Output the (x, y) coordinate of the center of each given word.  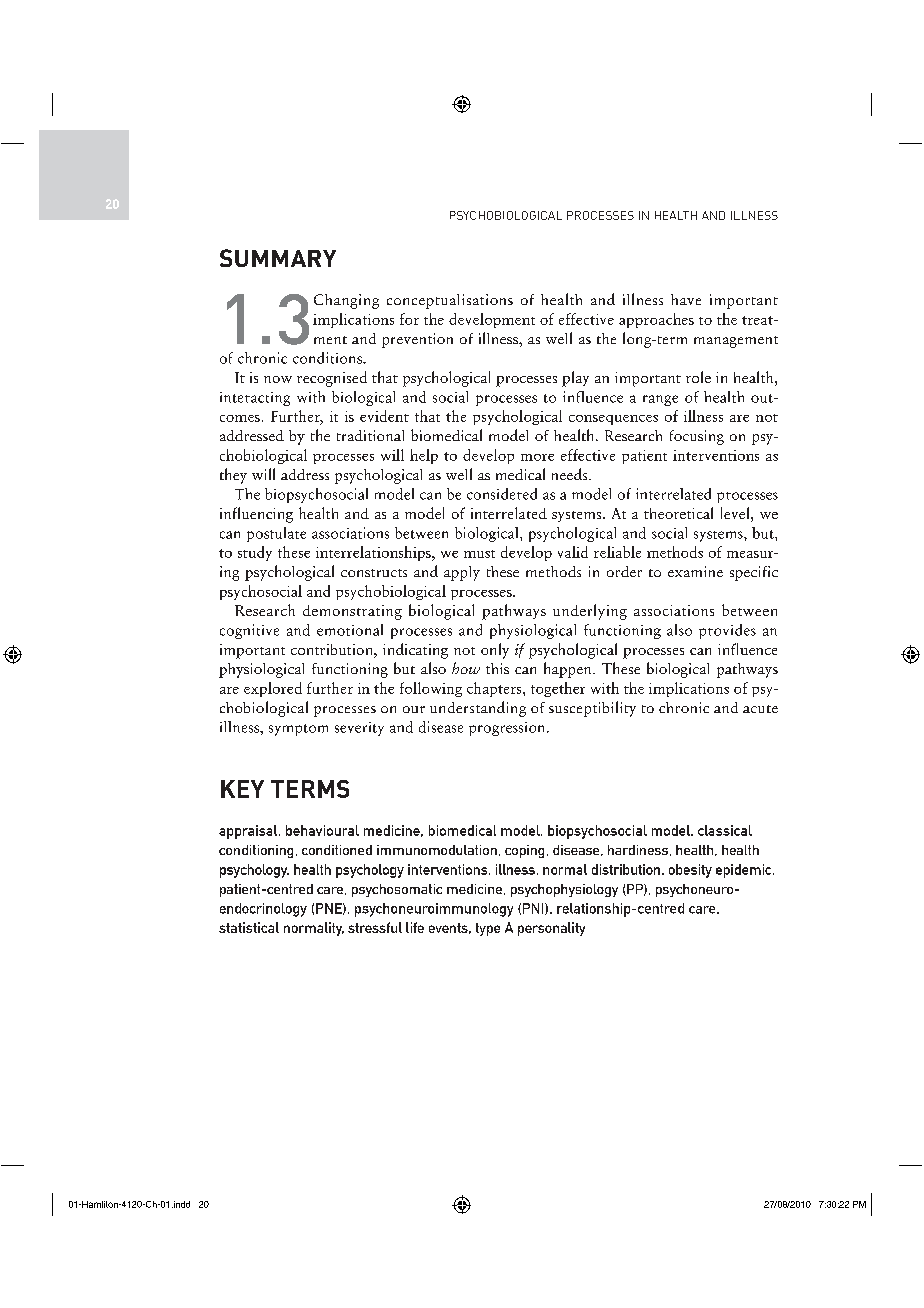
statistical (249, 927)
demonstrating (352, 612)
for (409, 319)
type (488, 929)
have (686, 299)
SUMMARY (278, 258)
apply (462, 573)
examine (695, 571)
